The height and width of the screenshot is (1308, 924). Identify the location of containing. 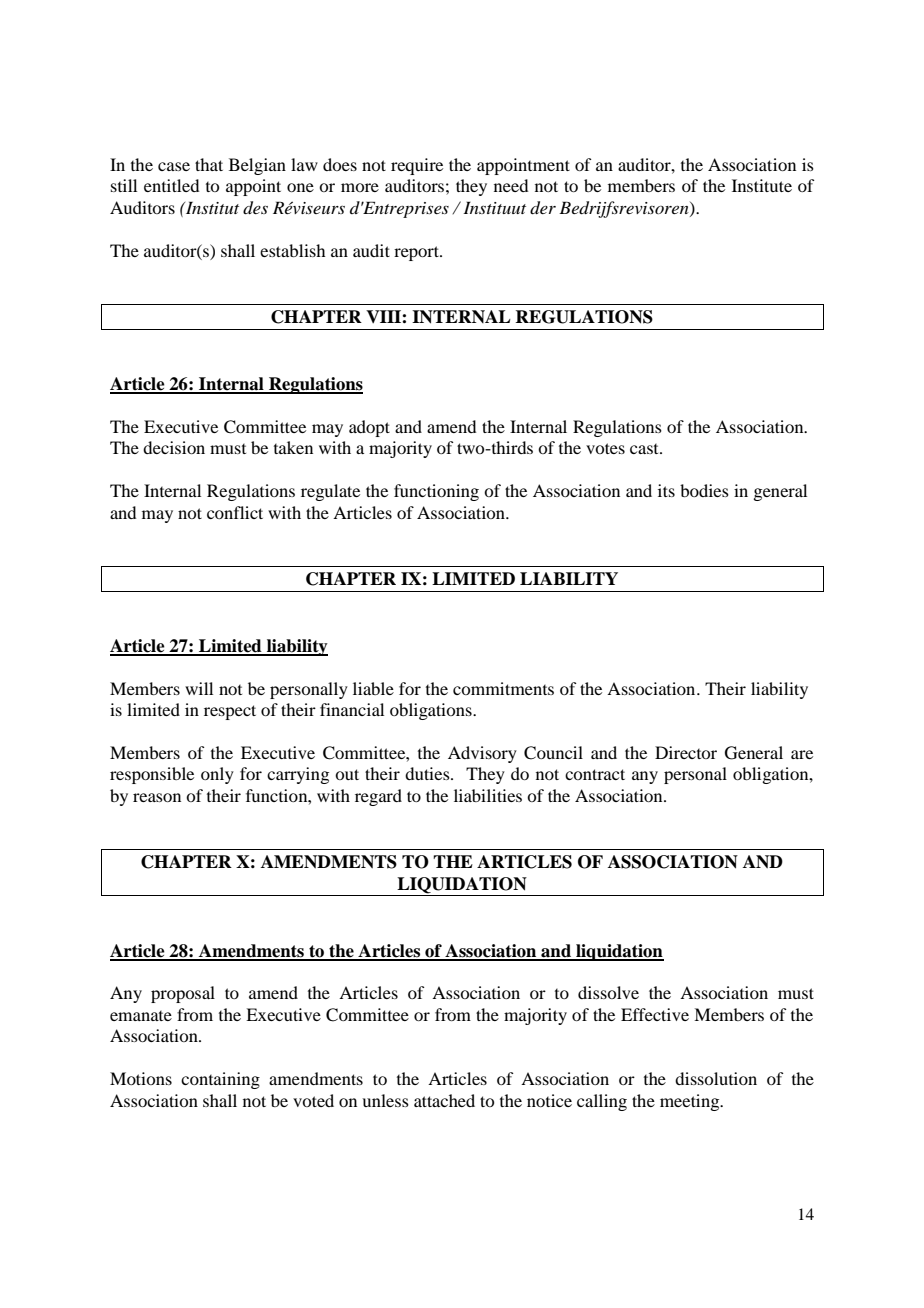
(220, 1080).
